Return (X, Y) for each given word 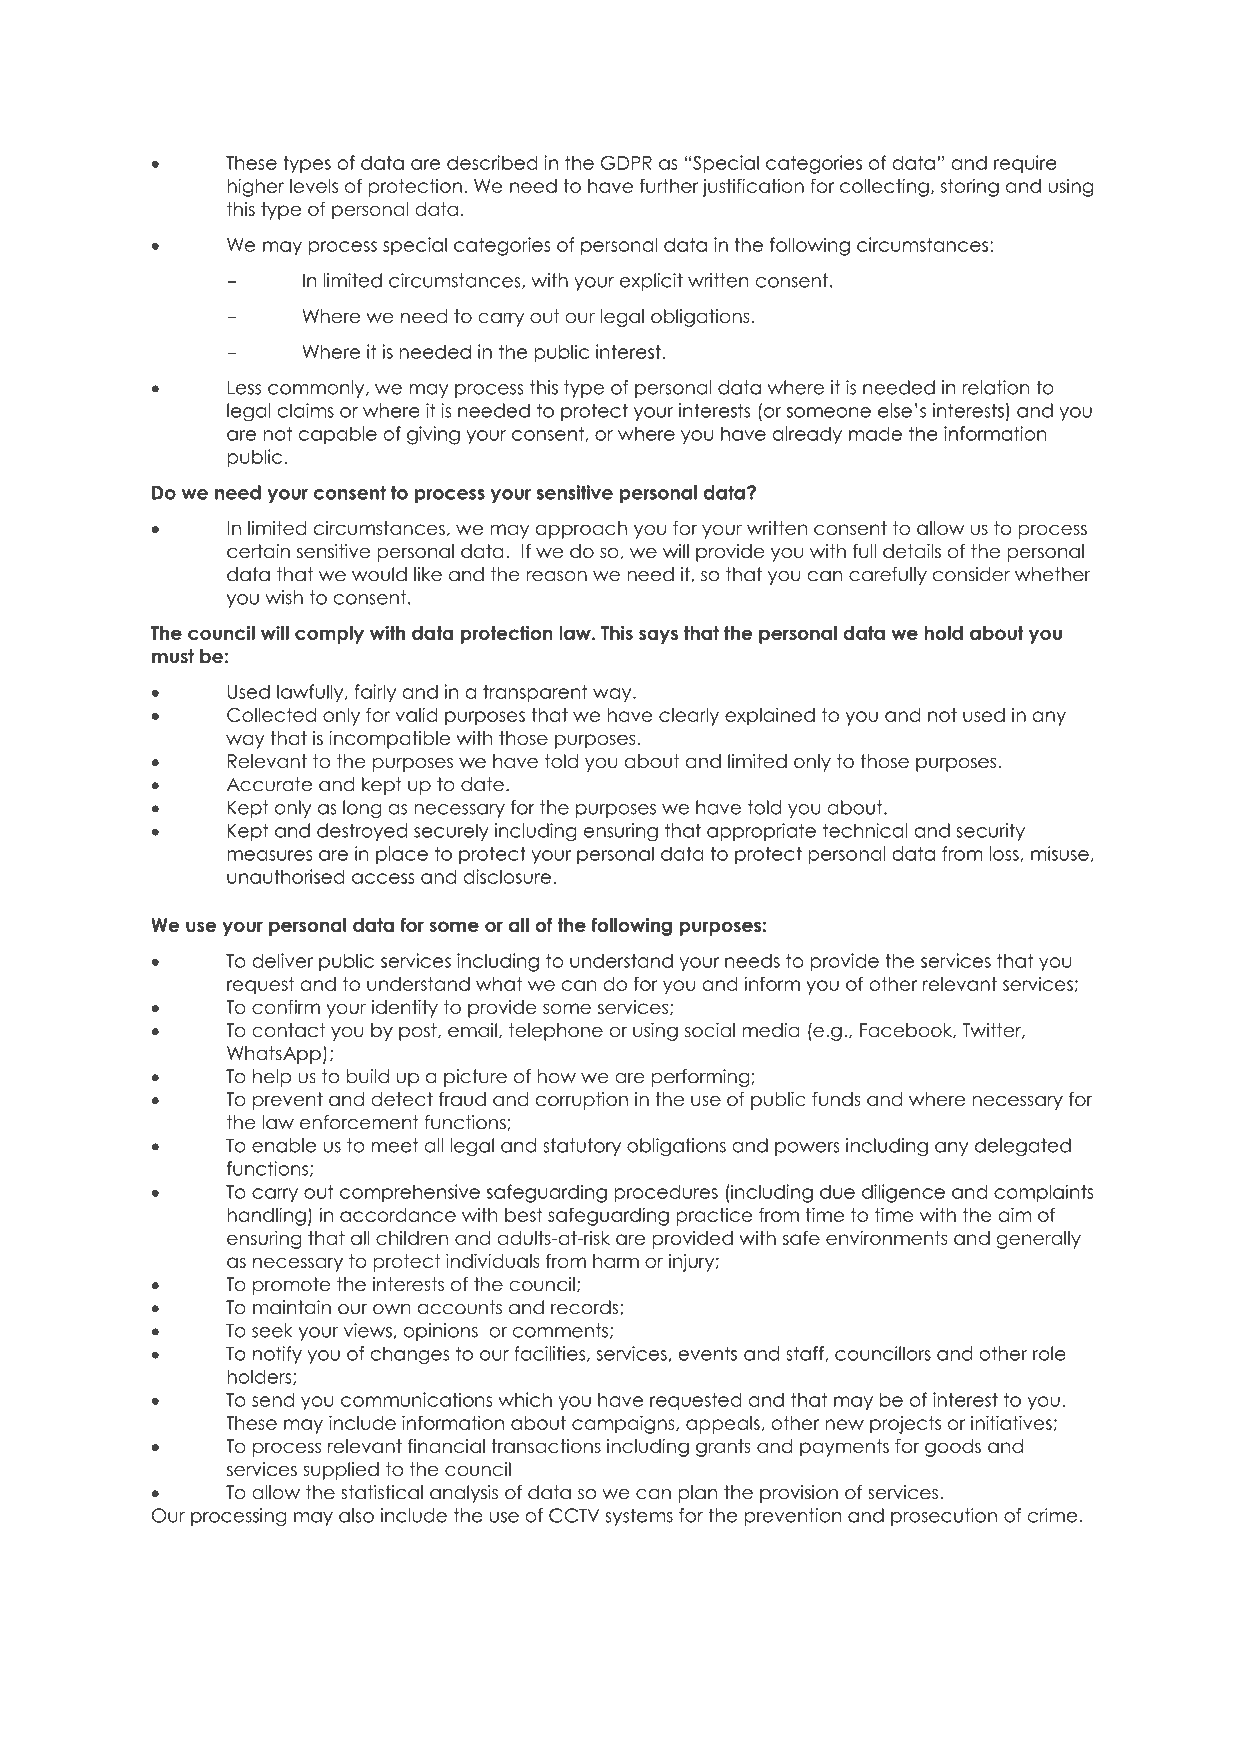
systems (639, 1517)
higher (255, 187)
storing (970, 187)
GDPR (626, 162)
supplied (341, 1471)
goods (953, 1448)
